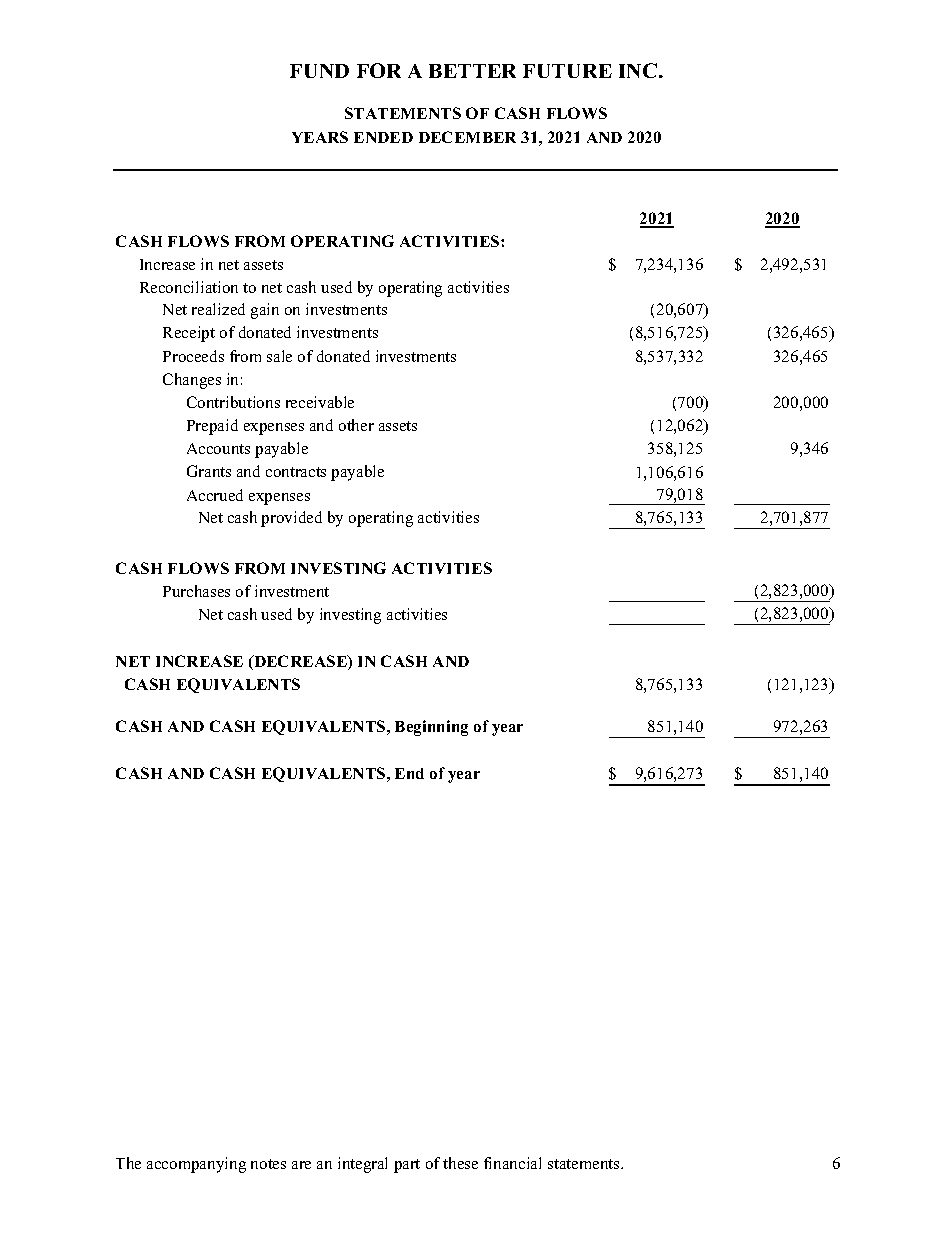  What do you see at coordinates (268, 1164) in the screenshot?
I see `notes` at bounding box center [268, 1164].
